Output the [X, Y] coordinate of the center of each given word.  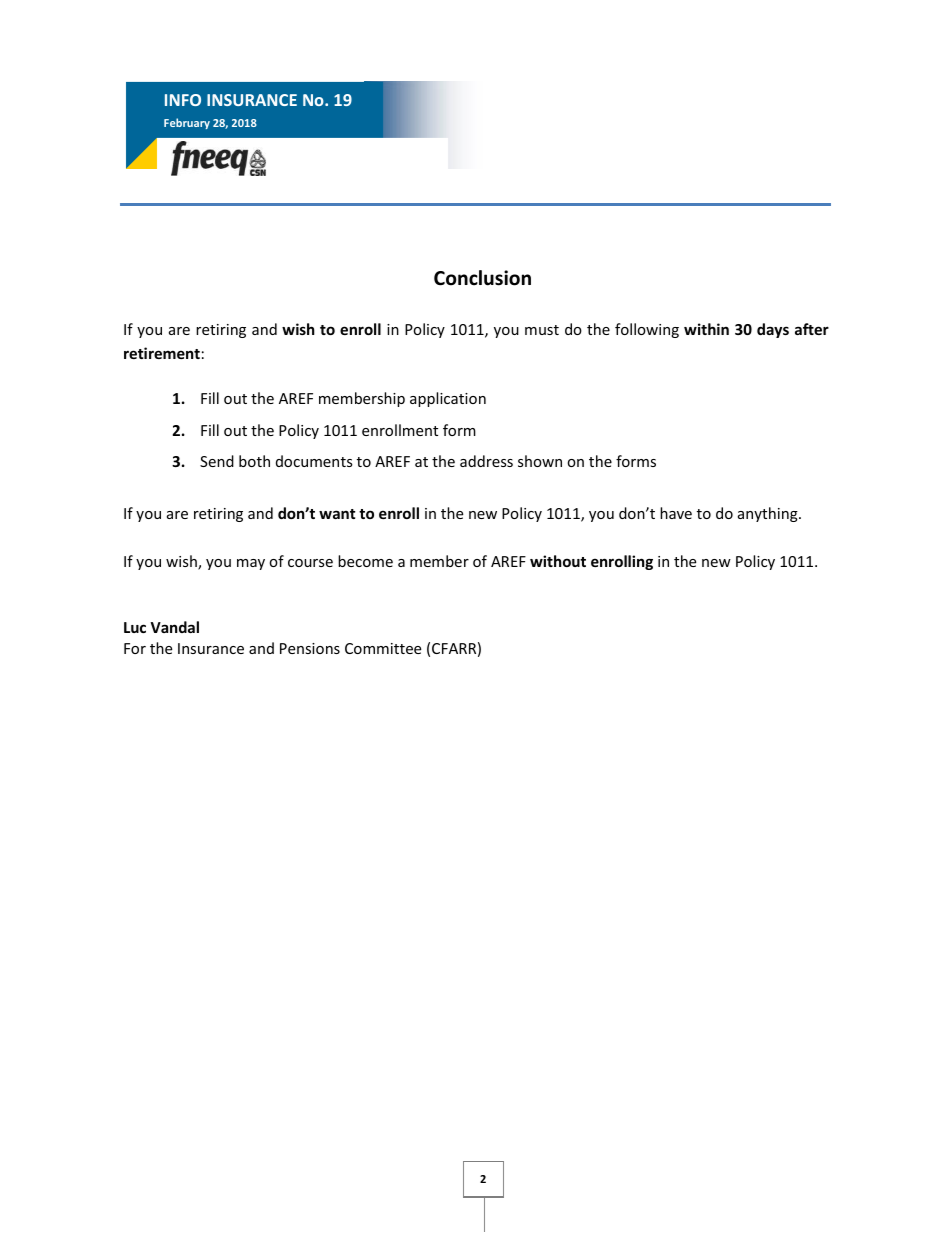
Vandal [174, 627]
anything [769, 514]
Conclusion [482, 278]
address [486, 461]
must [542, 330]
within [706, 329]
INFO [183, 100]
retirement [162, 353]
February [187, 123]
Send [217, 461]
